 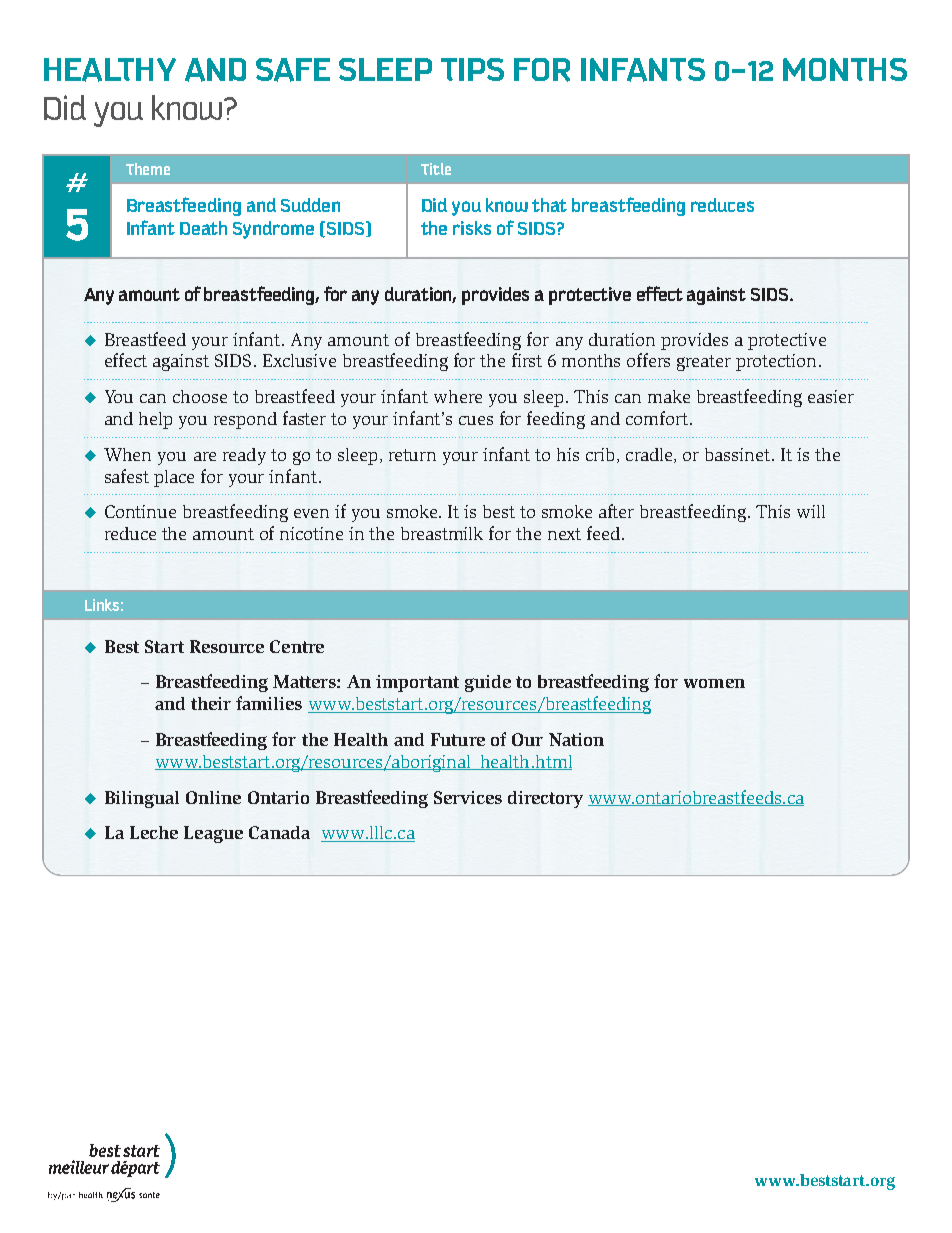 What do you see at coordinates (299, 360) in the page?
I see `Exclusive` at bounding box center [299, 360].
